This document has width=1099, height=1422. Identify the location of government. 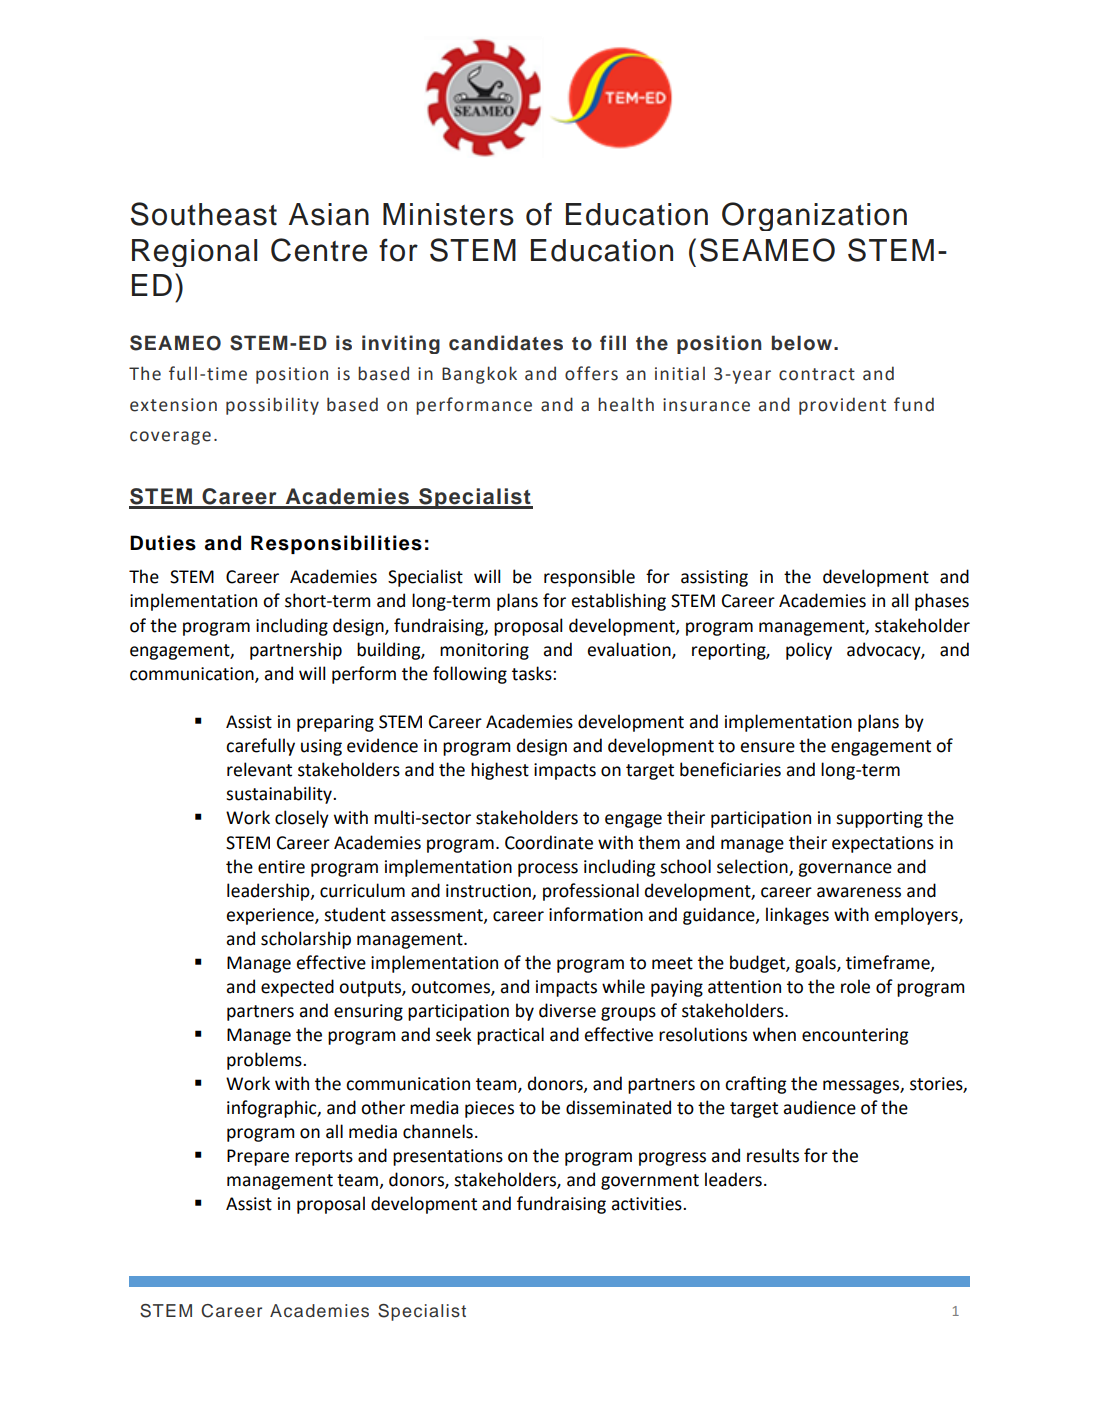
(650, 1182).
